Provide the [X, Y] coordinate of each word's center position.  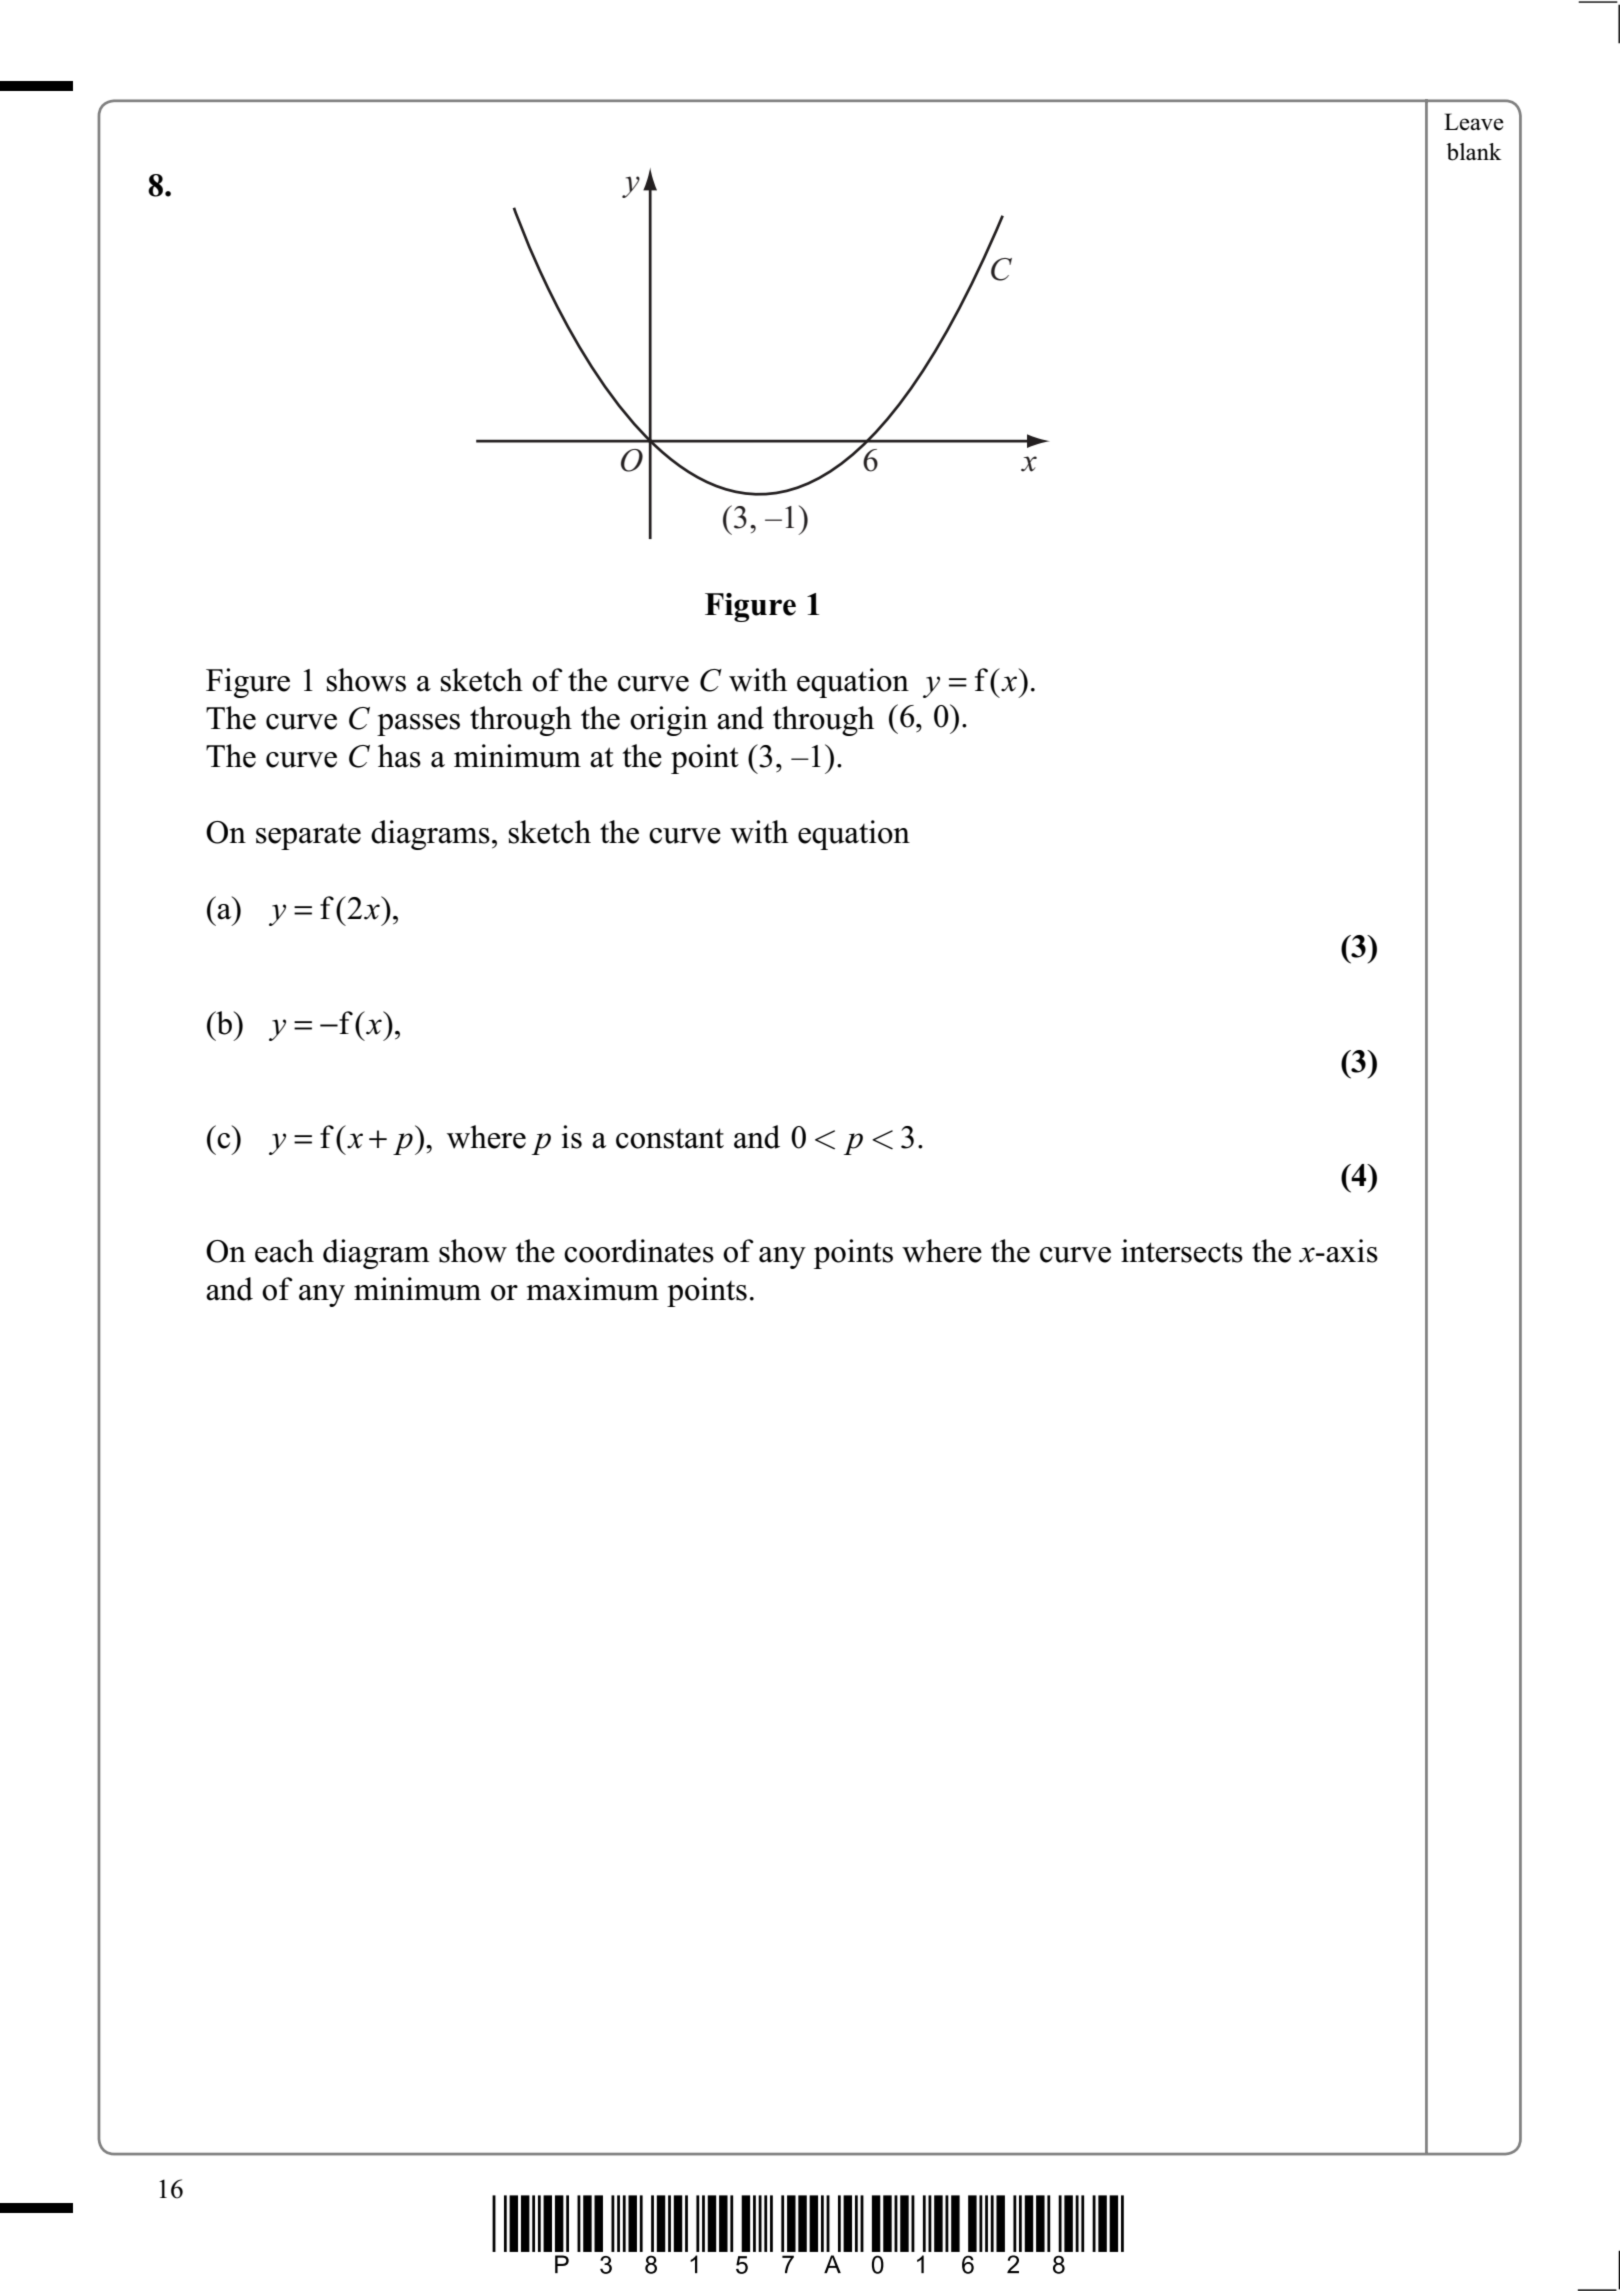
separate [308, 837]
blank [1474, 152]
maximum [593, 1289]
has [399, 756]
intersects [1182, 1251]
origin [669, 721]
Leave [1474, 122]
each [284, 1251]
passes [418, 725]
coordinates [639, 1251]
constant [670, 1138]
